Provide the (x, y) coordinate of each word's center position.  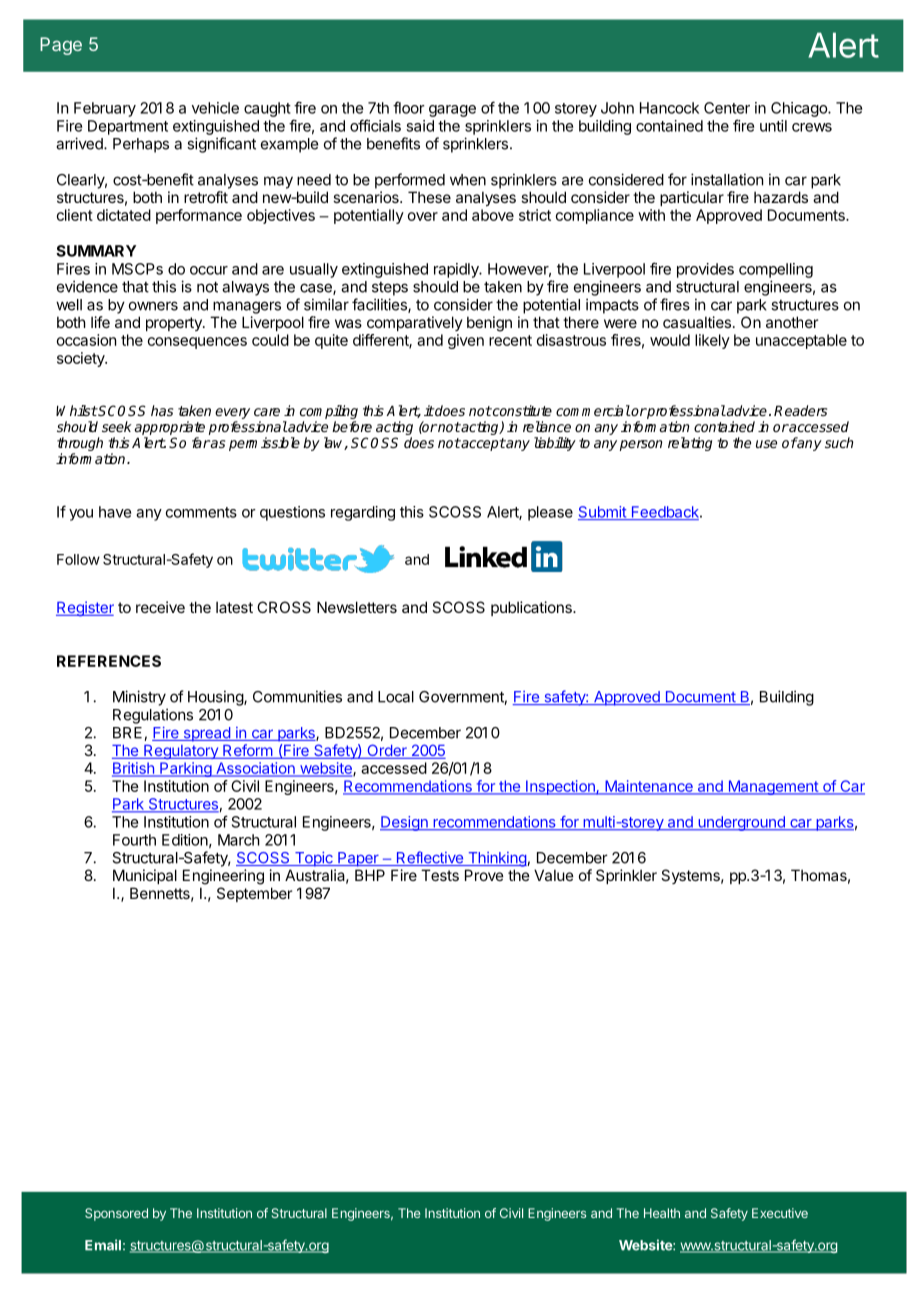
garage (452, 111)
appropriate (169, 428)
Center (727, 108)
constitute (521, 410)
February (105, 109)
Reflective (429, 858)
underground (741, 823)
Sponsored (116, 1214)
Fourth (134, 840)
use (766, 444)
